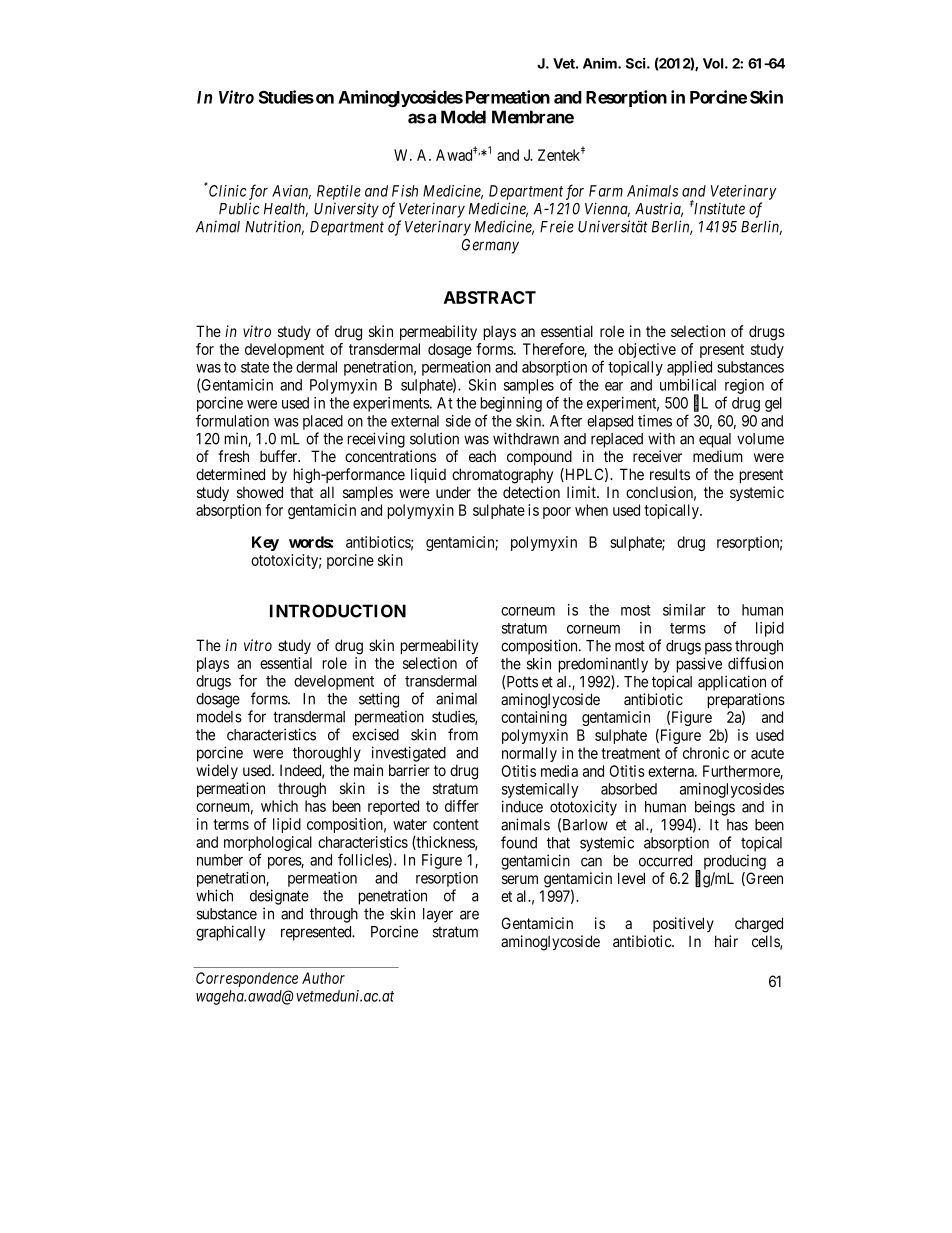 Image resolution: width=952 pixels, height=1233 pixels. Describe the element at coordinates (732, 683) in the screenshot. I see `application` at that location.
